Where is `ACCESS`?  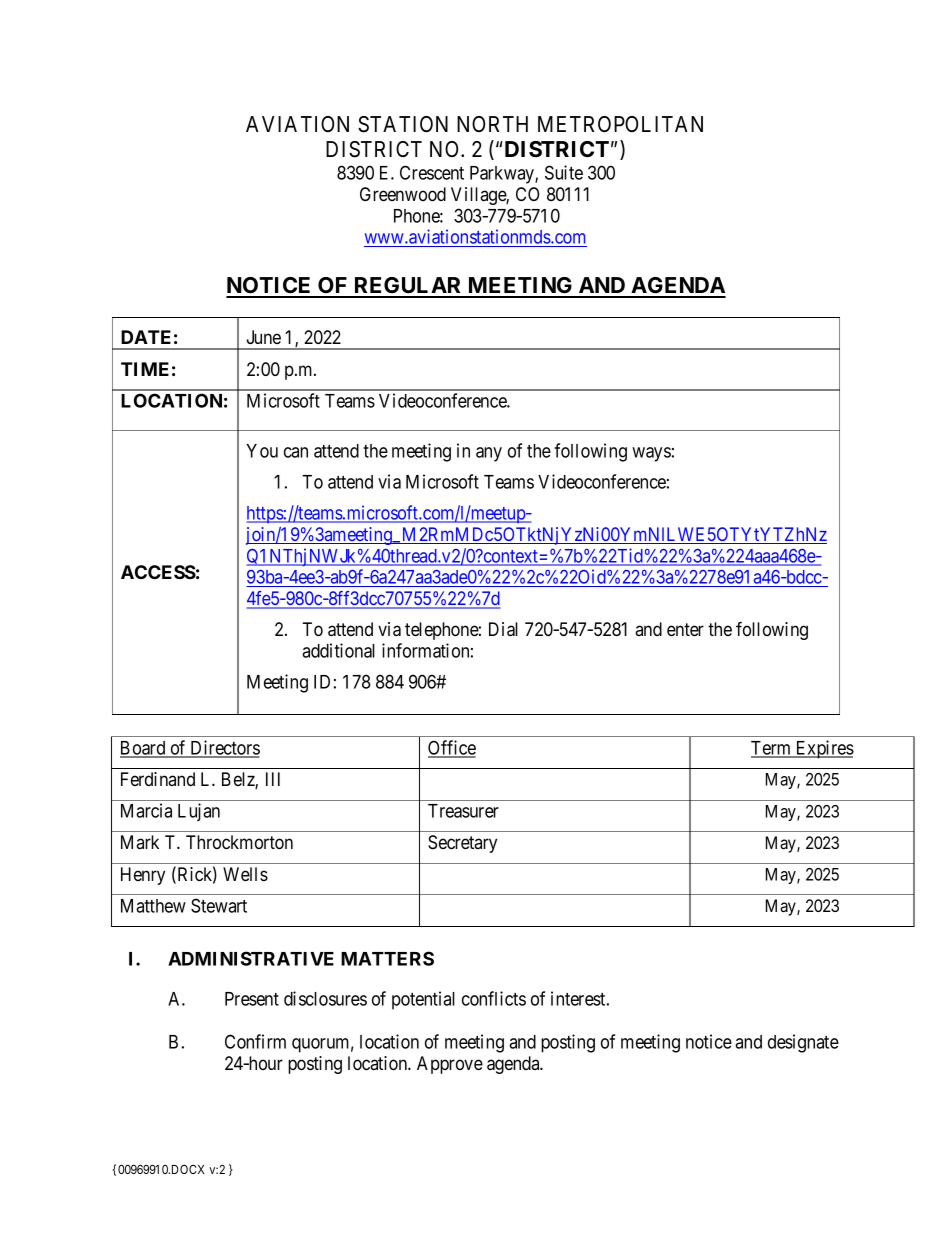 ACCESS is located at coordinates (158, 572).
